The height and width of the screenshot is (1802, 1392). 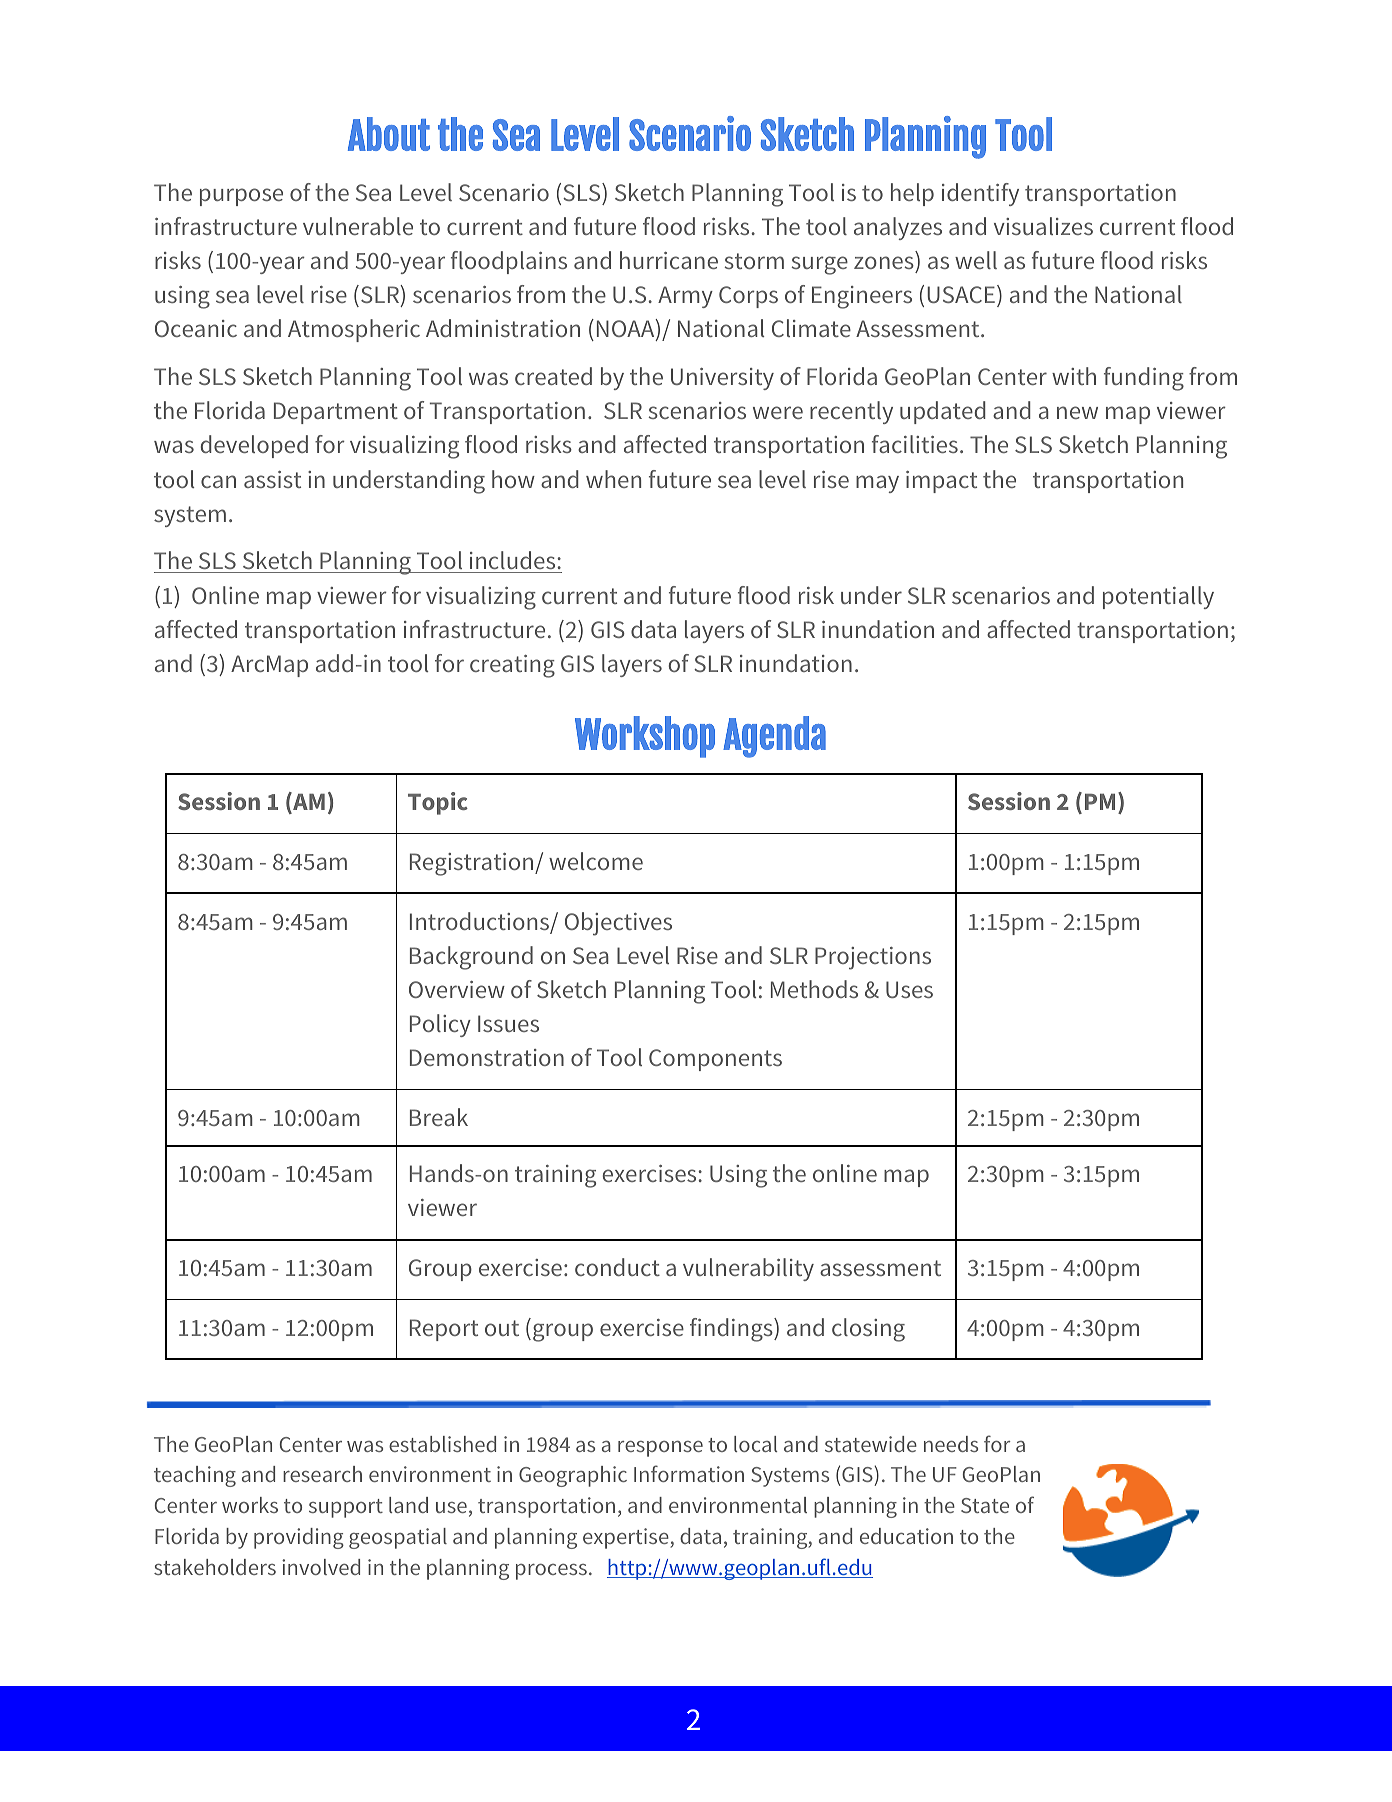 What do you see at coordinates (906, 1536) in the screenshot?
I see `education` at bounding box center [906, 1536].
